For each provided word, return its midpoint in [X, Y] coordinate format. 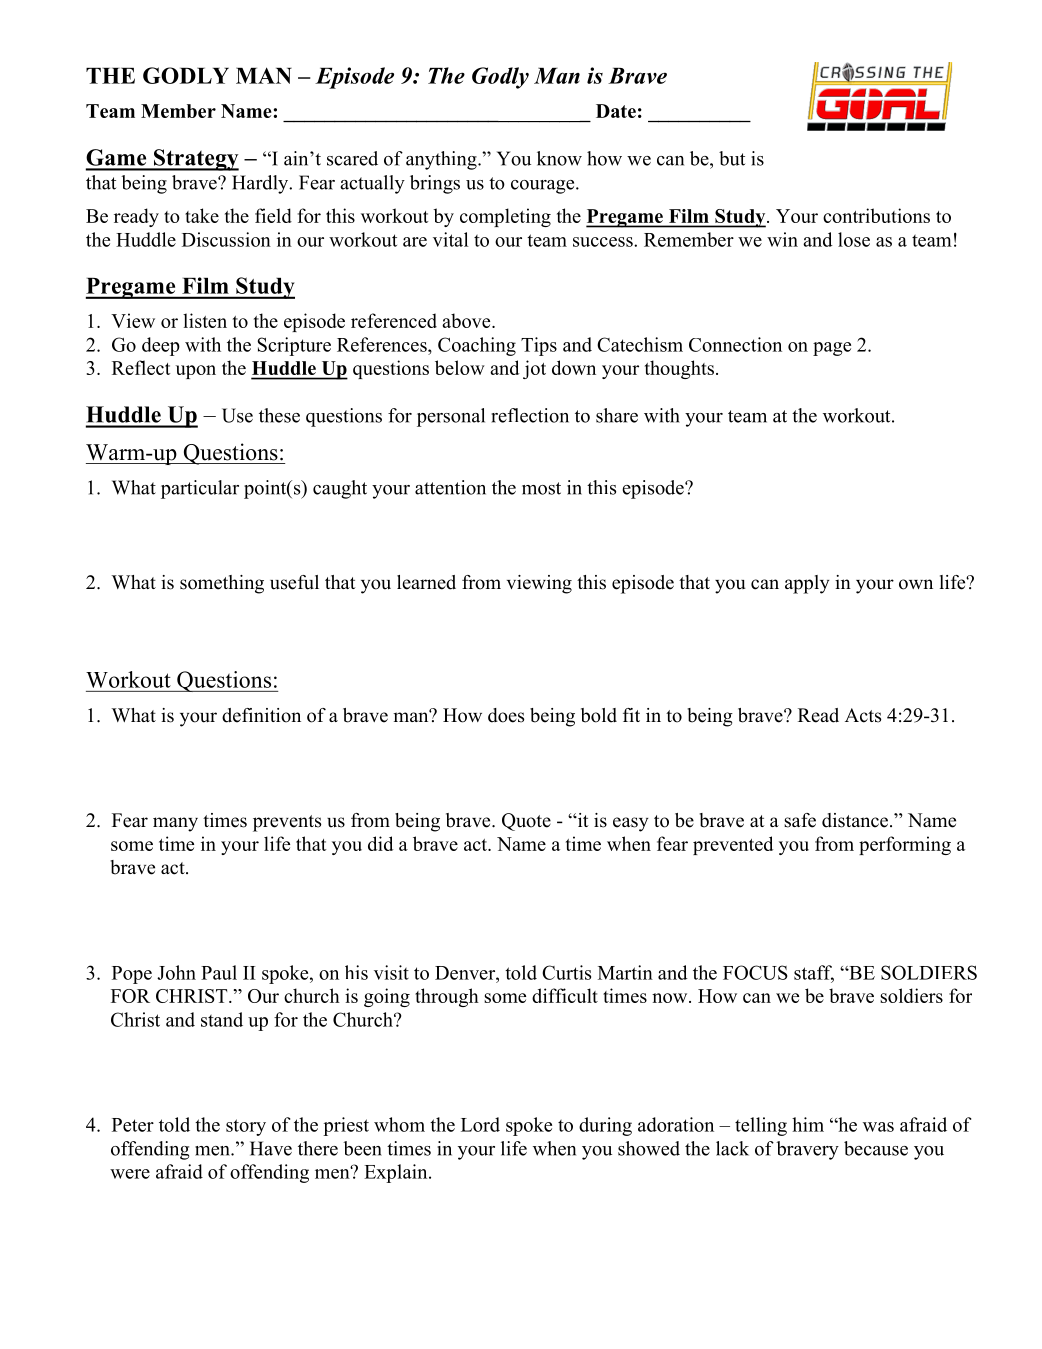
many [175, 824]
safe [800, 820]
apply [807, 584]
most [541, 488]
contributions [876, 215]
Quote [526, 822]
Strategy [195, 160]
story [246, 1127]
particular [200, 489]
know [559, 158]
